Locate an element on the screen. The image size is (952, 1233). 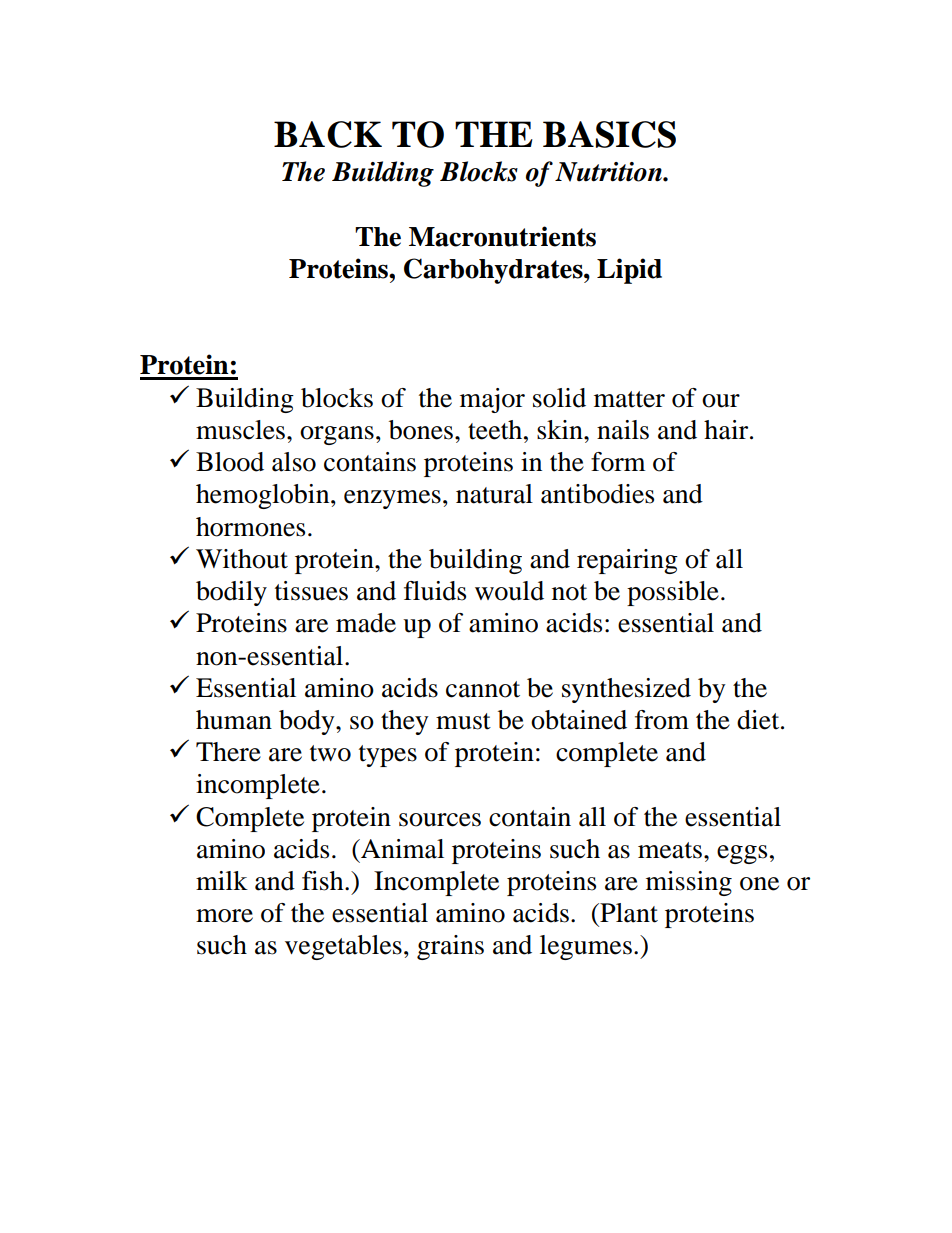
grains is located at coordinates (450, 947).
